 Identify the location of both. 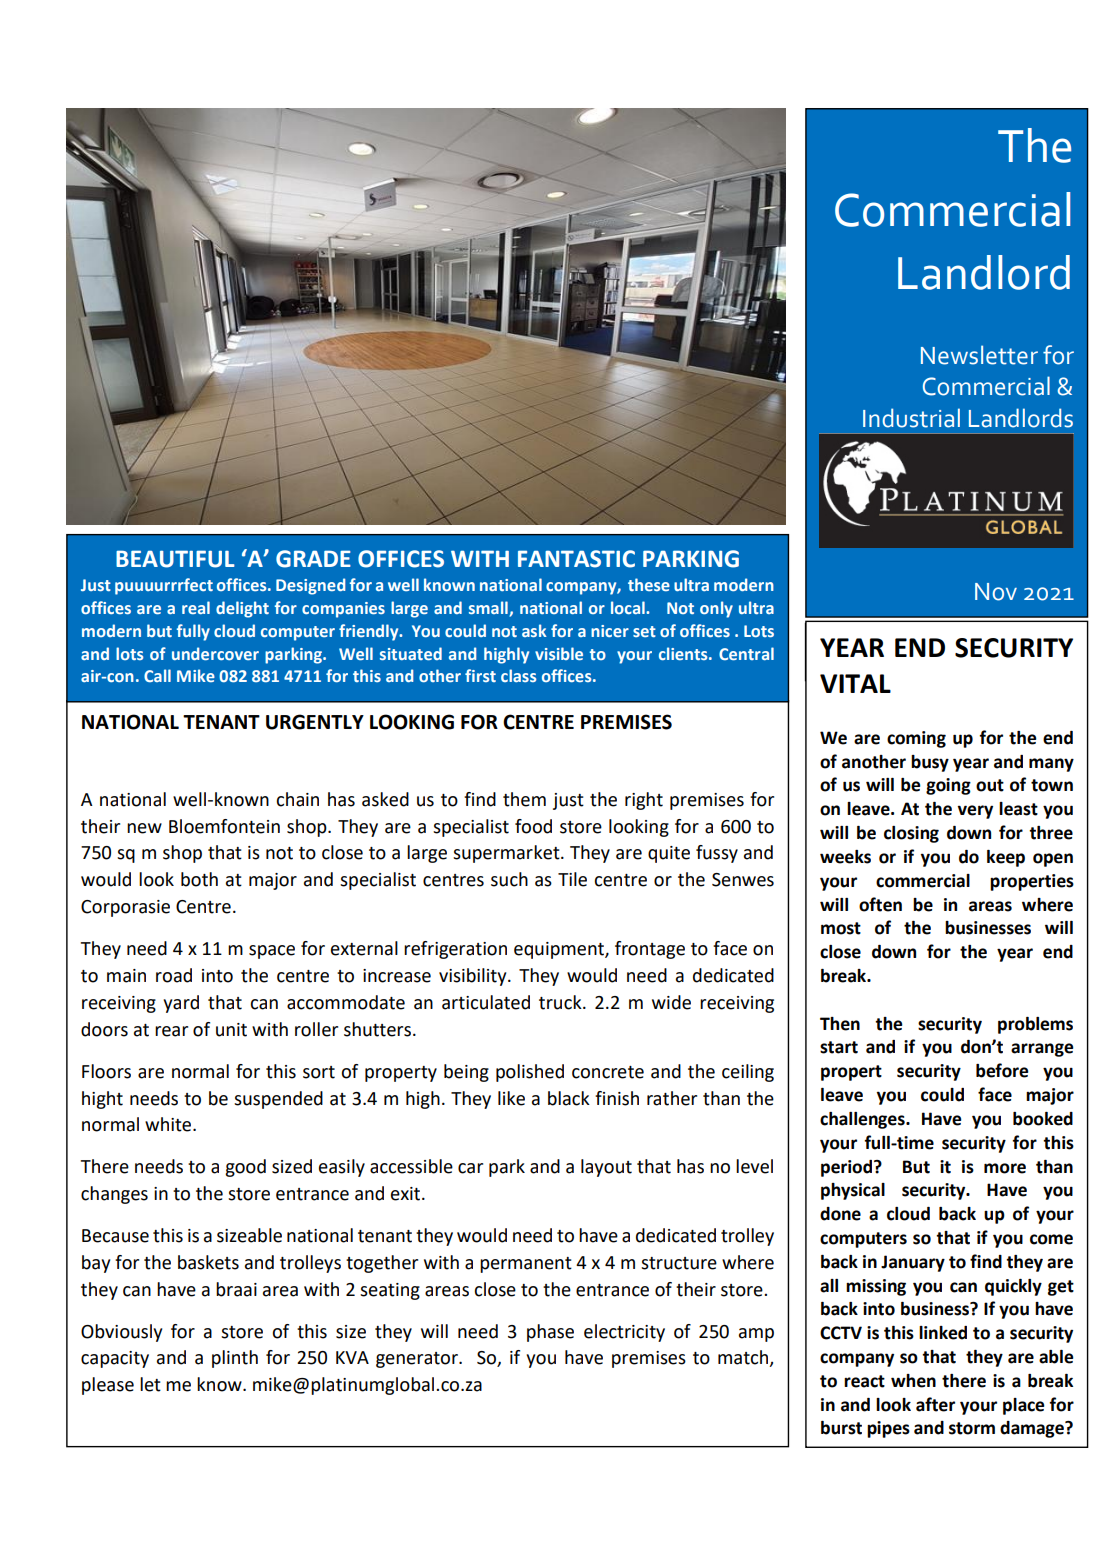
(199, 879).
